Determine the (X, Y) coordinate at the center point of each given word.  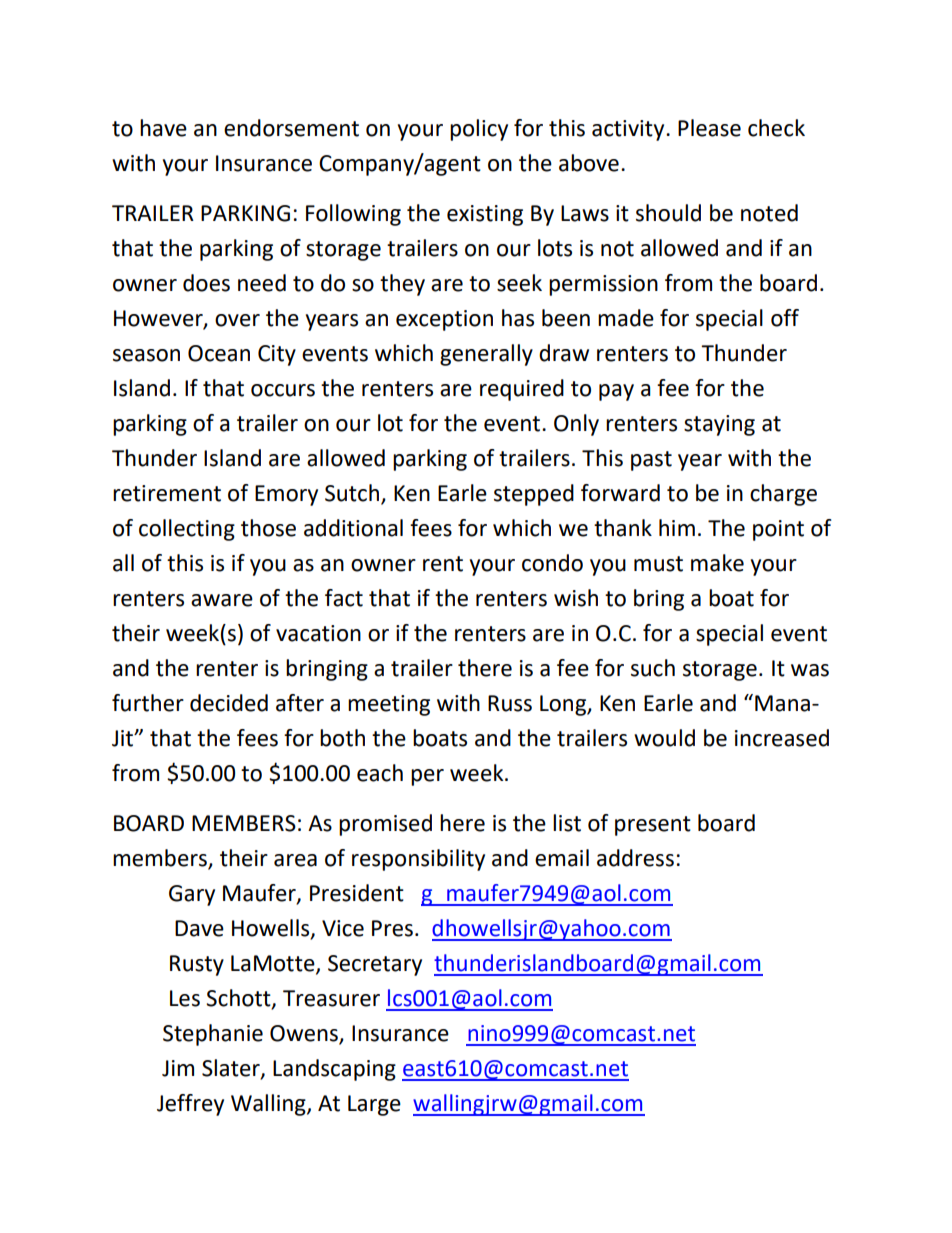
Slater (232, 1069)
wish (576, 598)
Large (374, 1105)
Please (709, 128)
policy (479, 130)
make (717, 563)
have (163, 128)
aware (222, 600)
